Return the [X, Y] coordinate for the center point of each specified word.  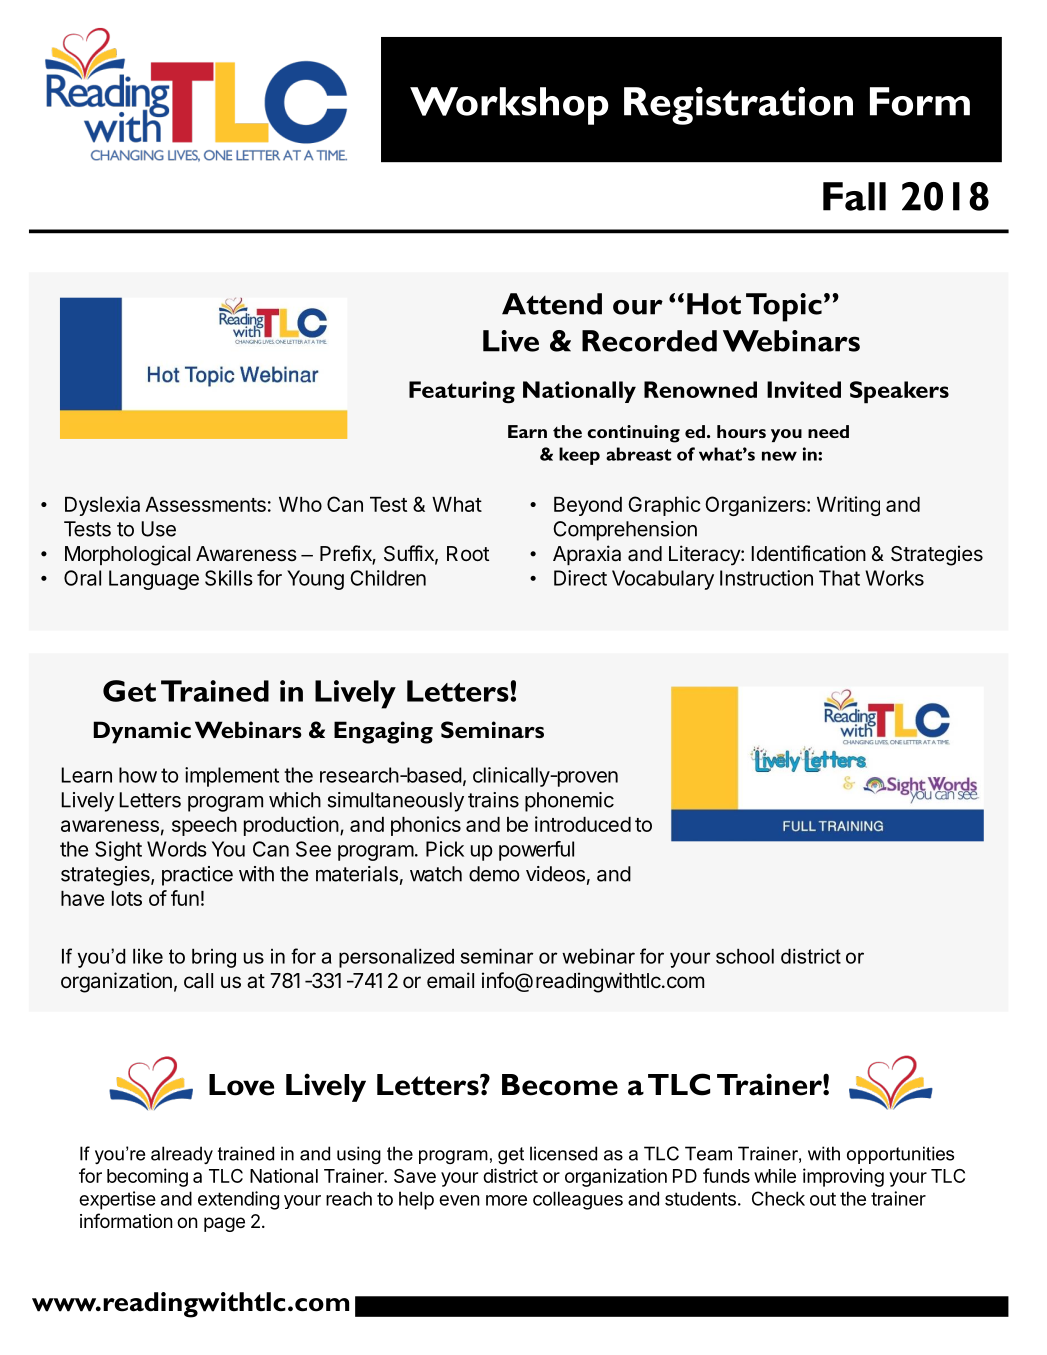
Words [177, 849]
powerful [536, 851]
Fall [854, 196]
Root [468, 553]
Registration [738, 106]
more [506, 1200]
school [745, 956]
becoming [147, 1177]
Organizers [756, 506]
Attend [552, 304]
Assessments [205, 504]
